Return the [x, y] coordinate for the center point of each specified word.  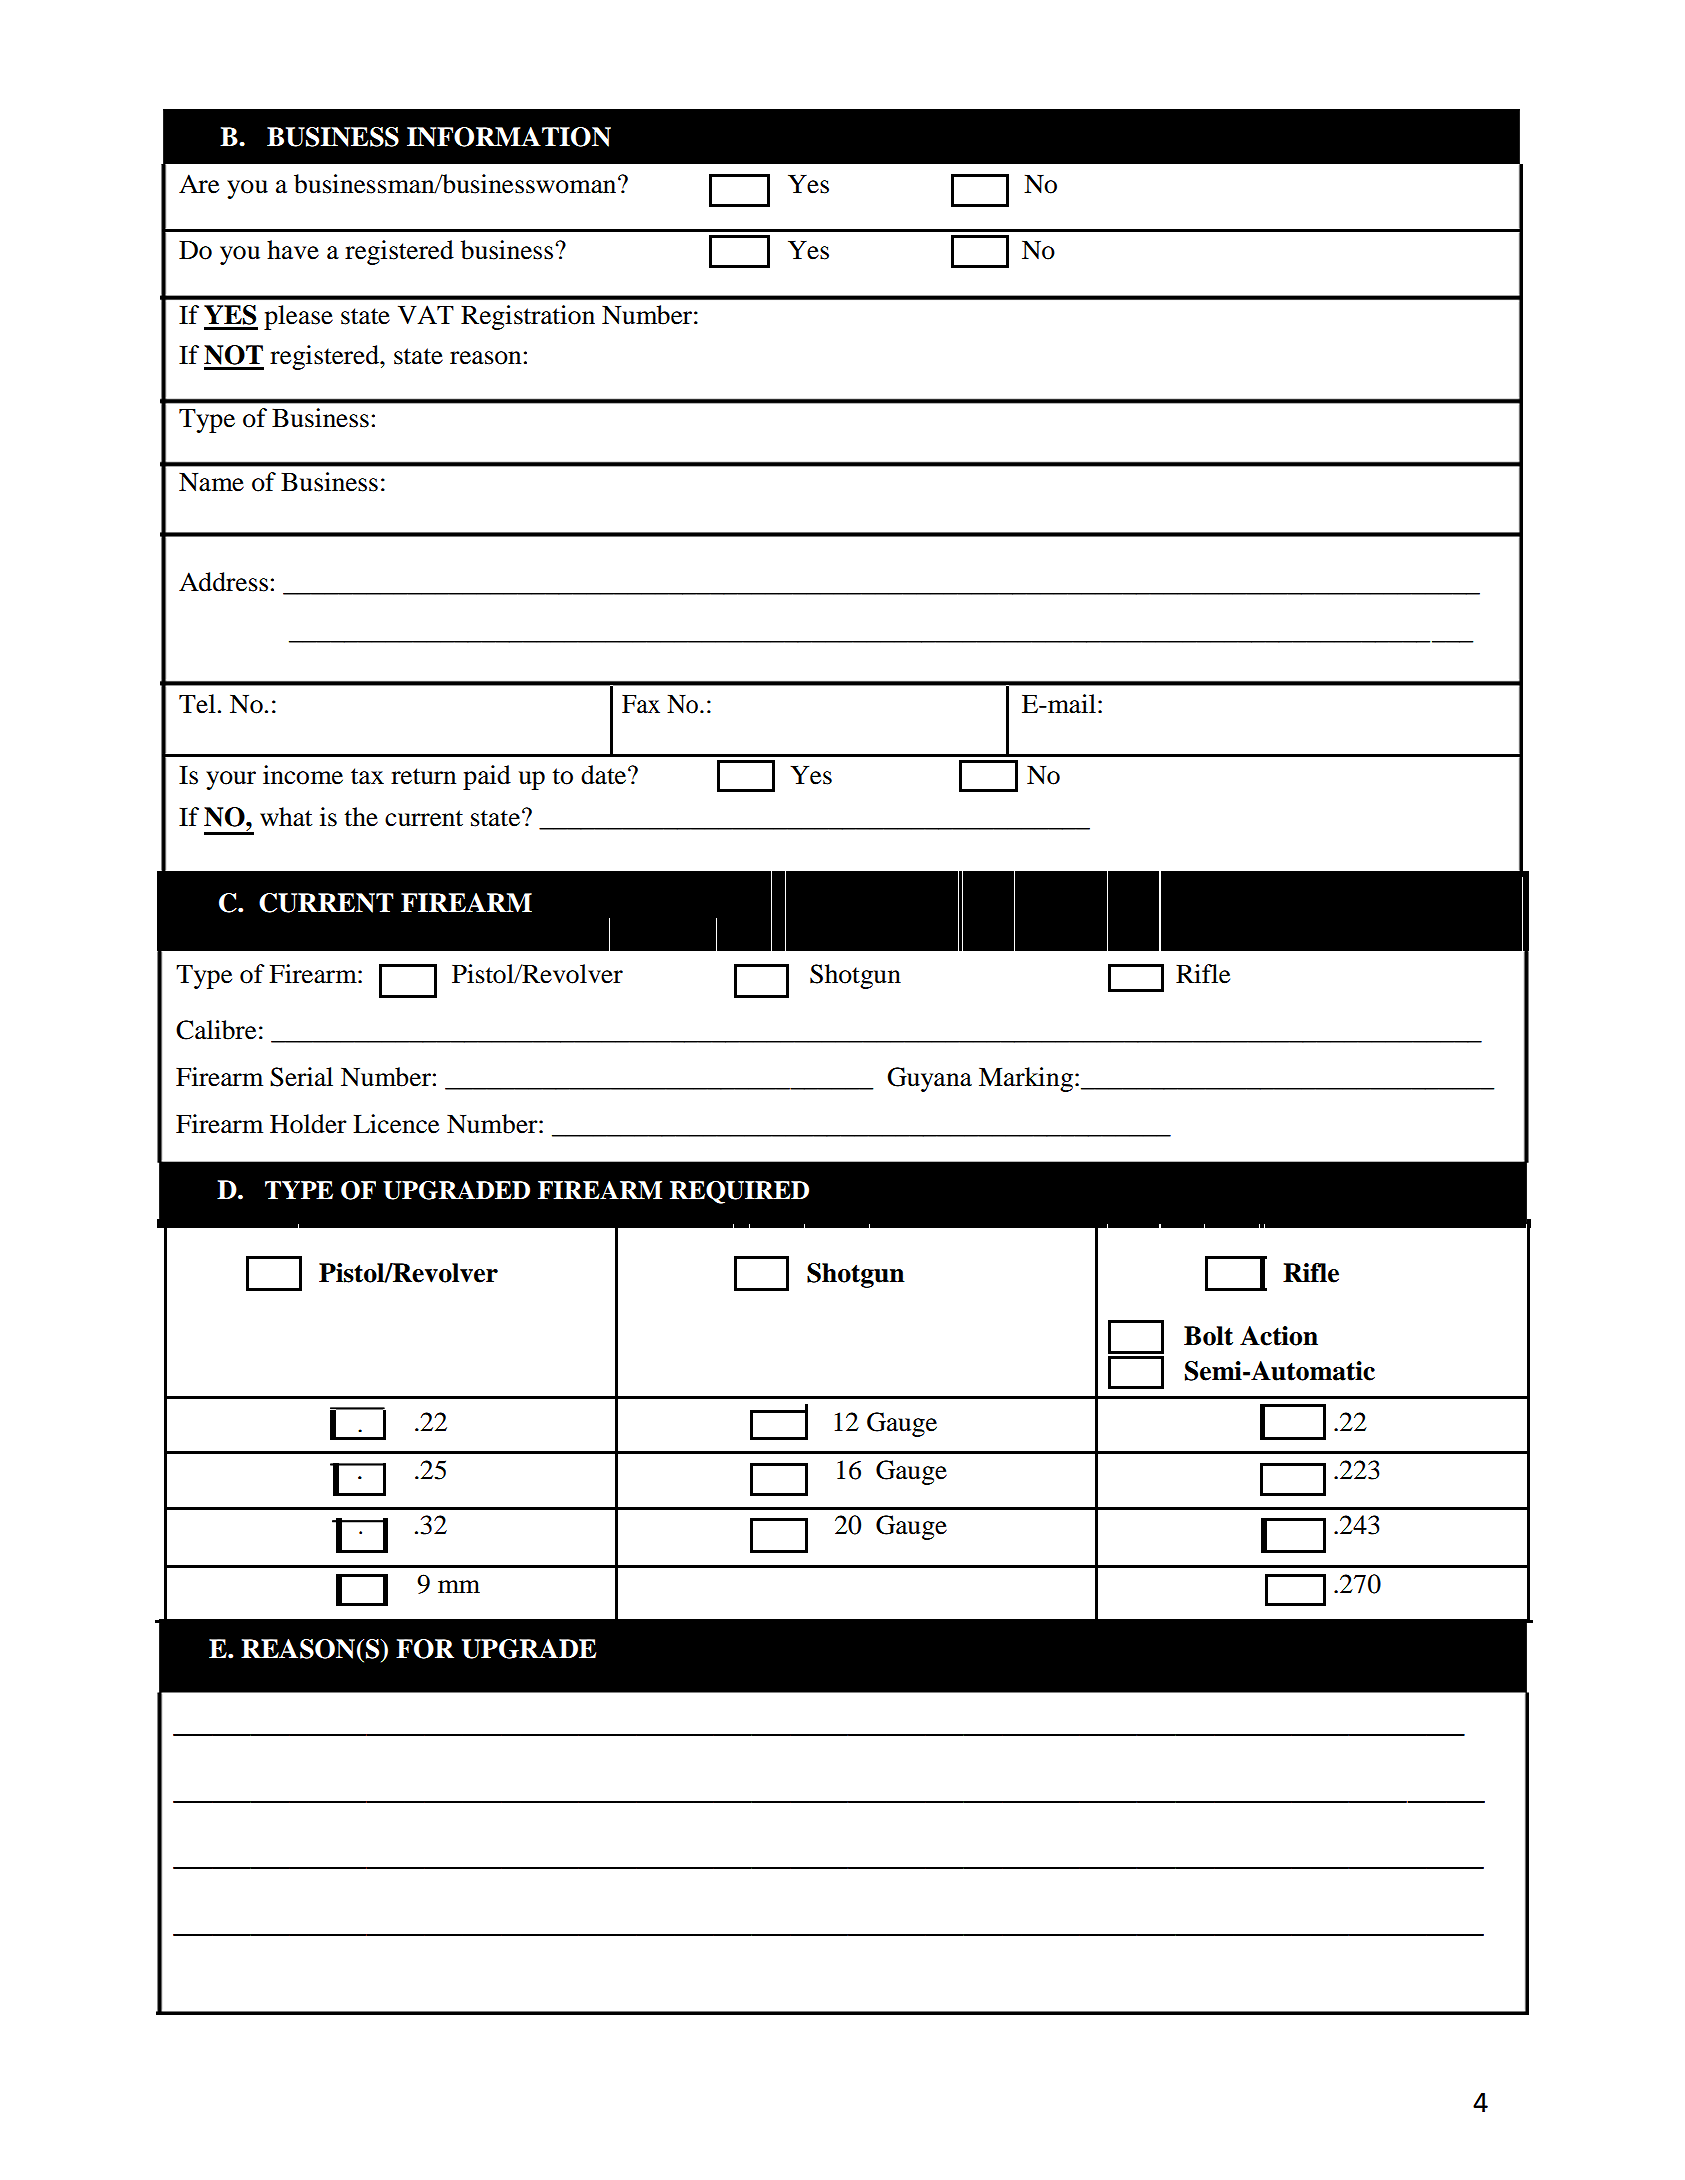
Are [199, 184]
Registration [528, 317]
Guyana [929, 1079]
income [303, 775]
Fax [641, 704]
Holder [308, 1124]
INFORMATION [509, 137]
